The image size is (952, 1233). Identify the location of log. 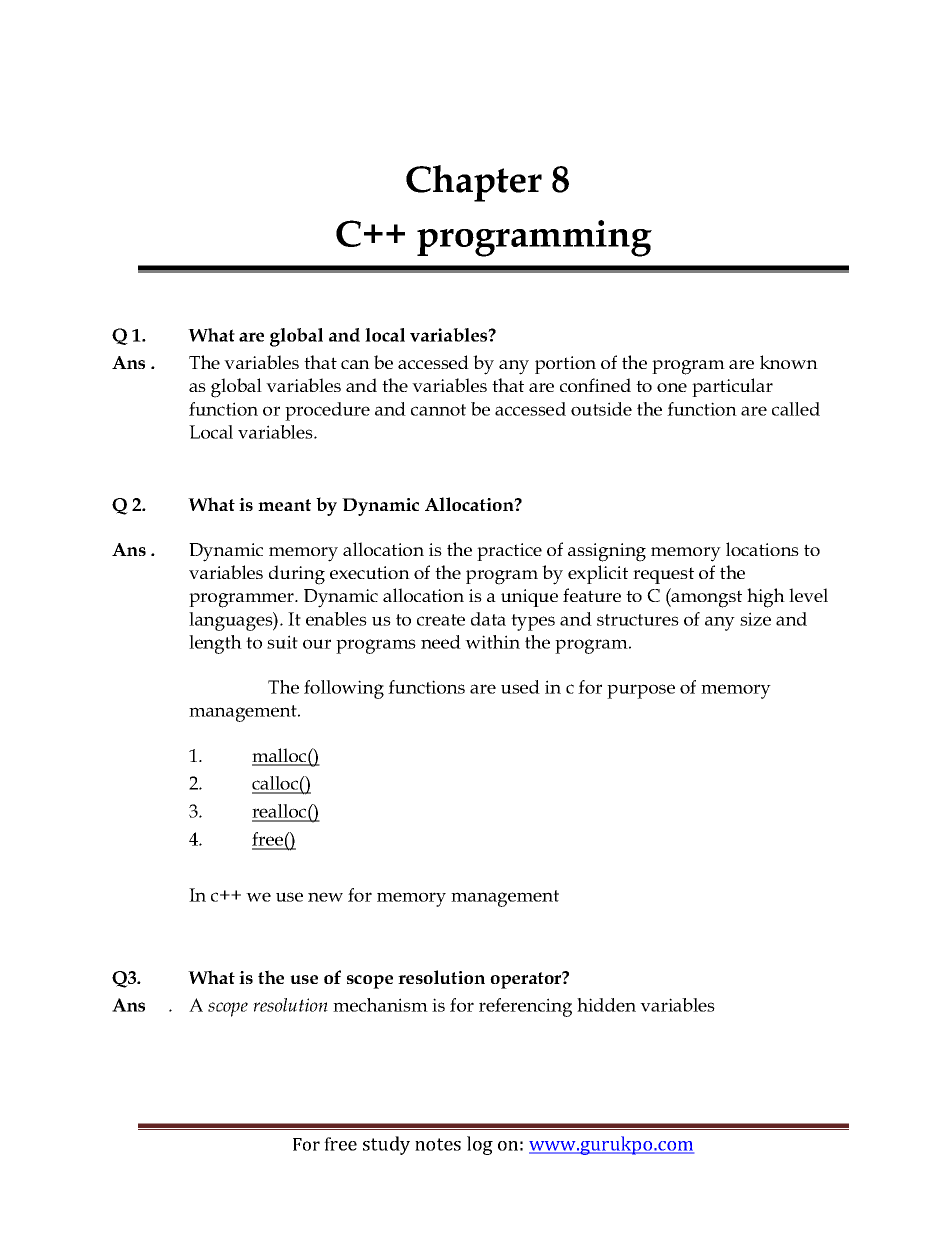
(480, 1145).
